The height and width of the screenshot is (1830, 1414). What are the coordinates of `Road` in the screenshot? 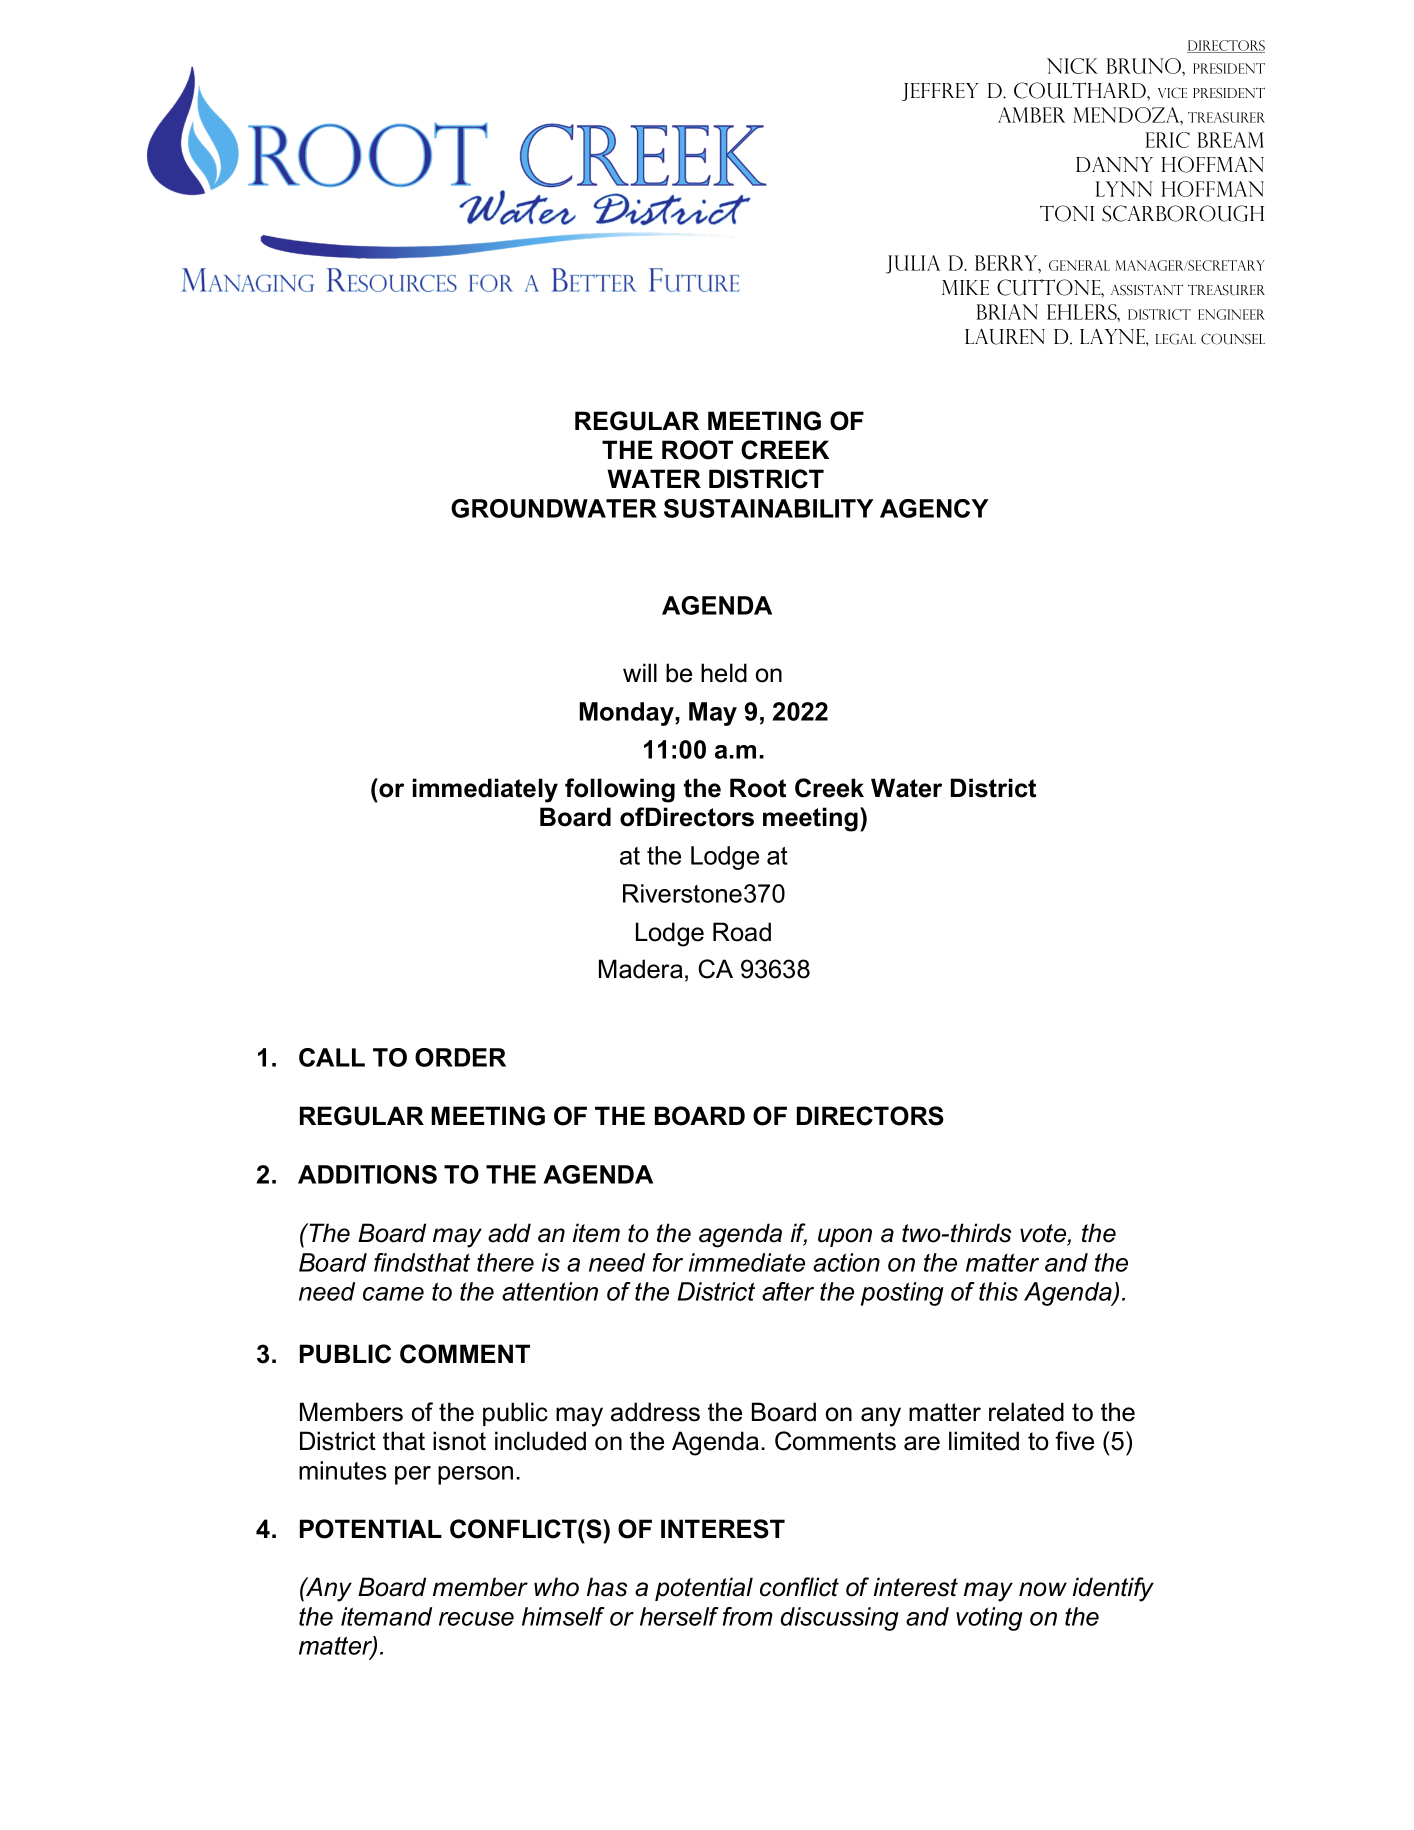 It's located at (742, 932).
